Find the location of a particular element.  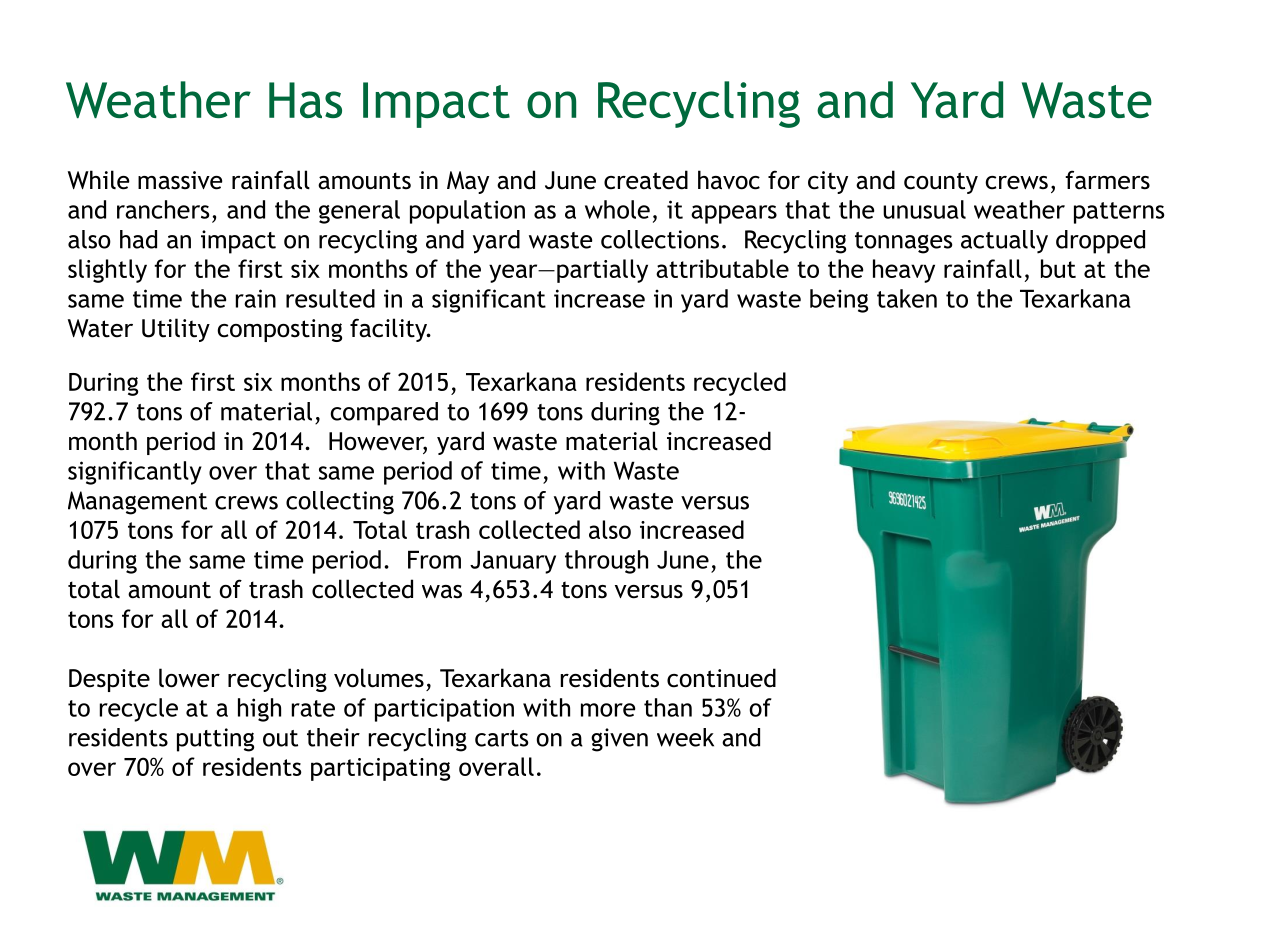

putting is located at coordinates (215, 740).
